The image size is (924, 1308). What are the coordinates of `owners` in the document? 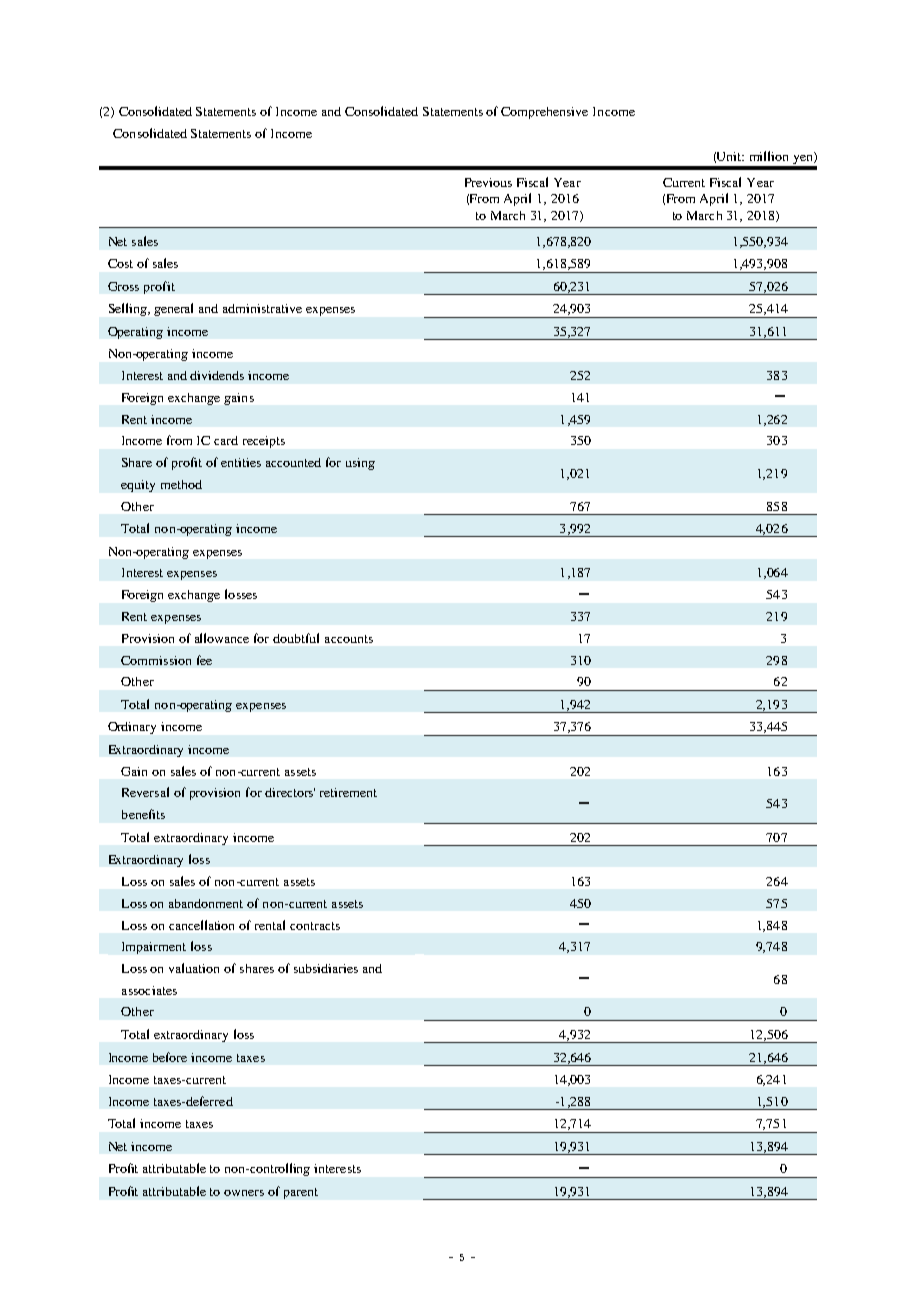 It's located at (244, 1193).
